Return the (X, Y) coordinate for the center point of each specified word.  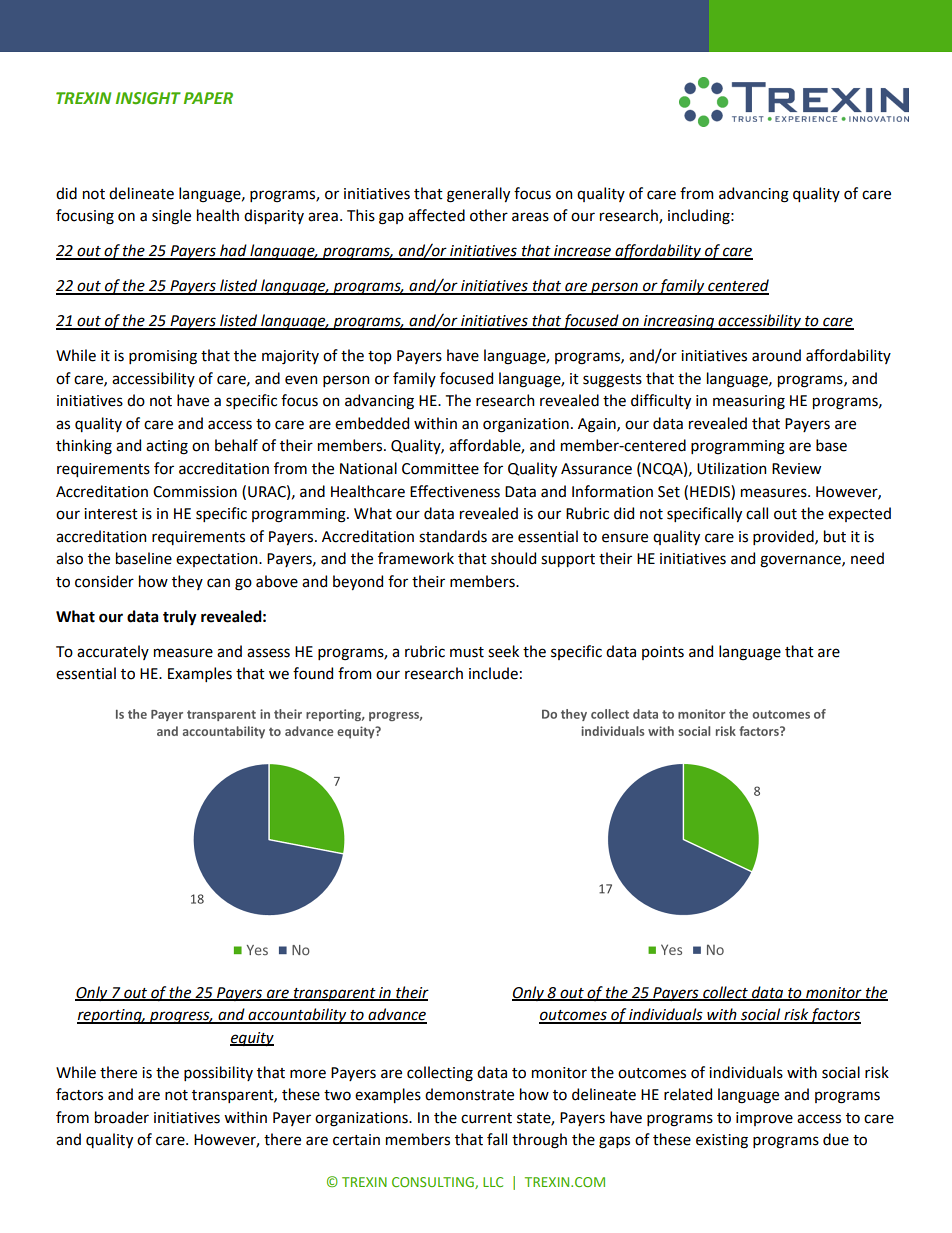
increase (582, 252)
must (467, 652)
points (663, 653)
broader (122, 1117)
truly (180, 618)
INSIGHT (148, 98)
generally (478, 195)
